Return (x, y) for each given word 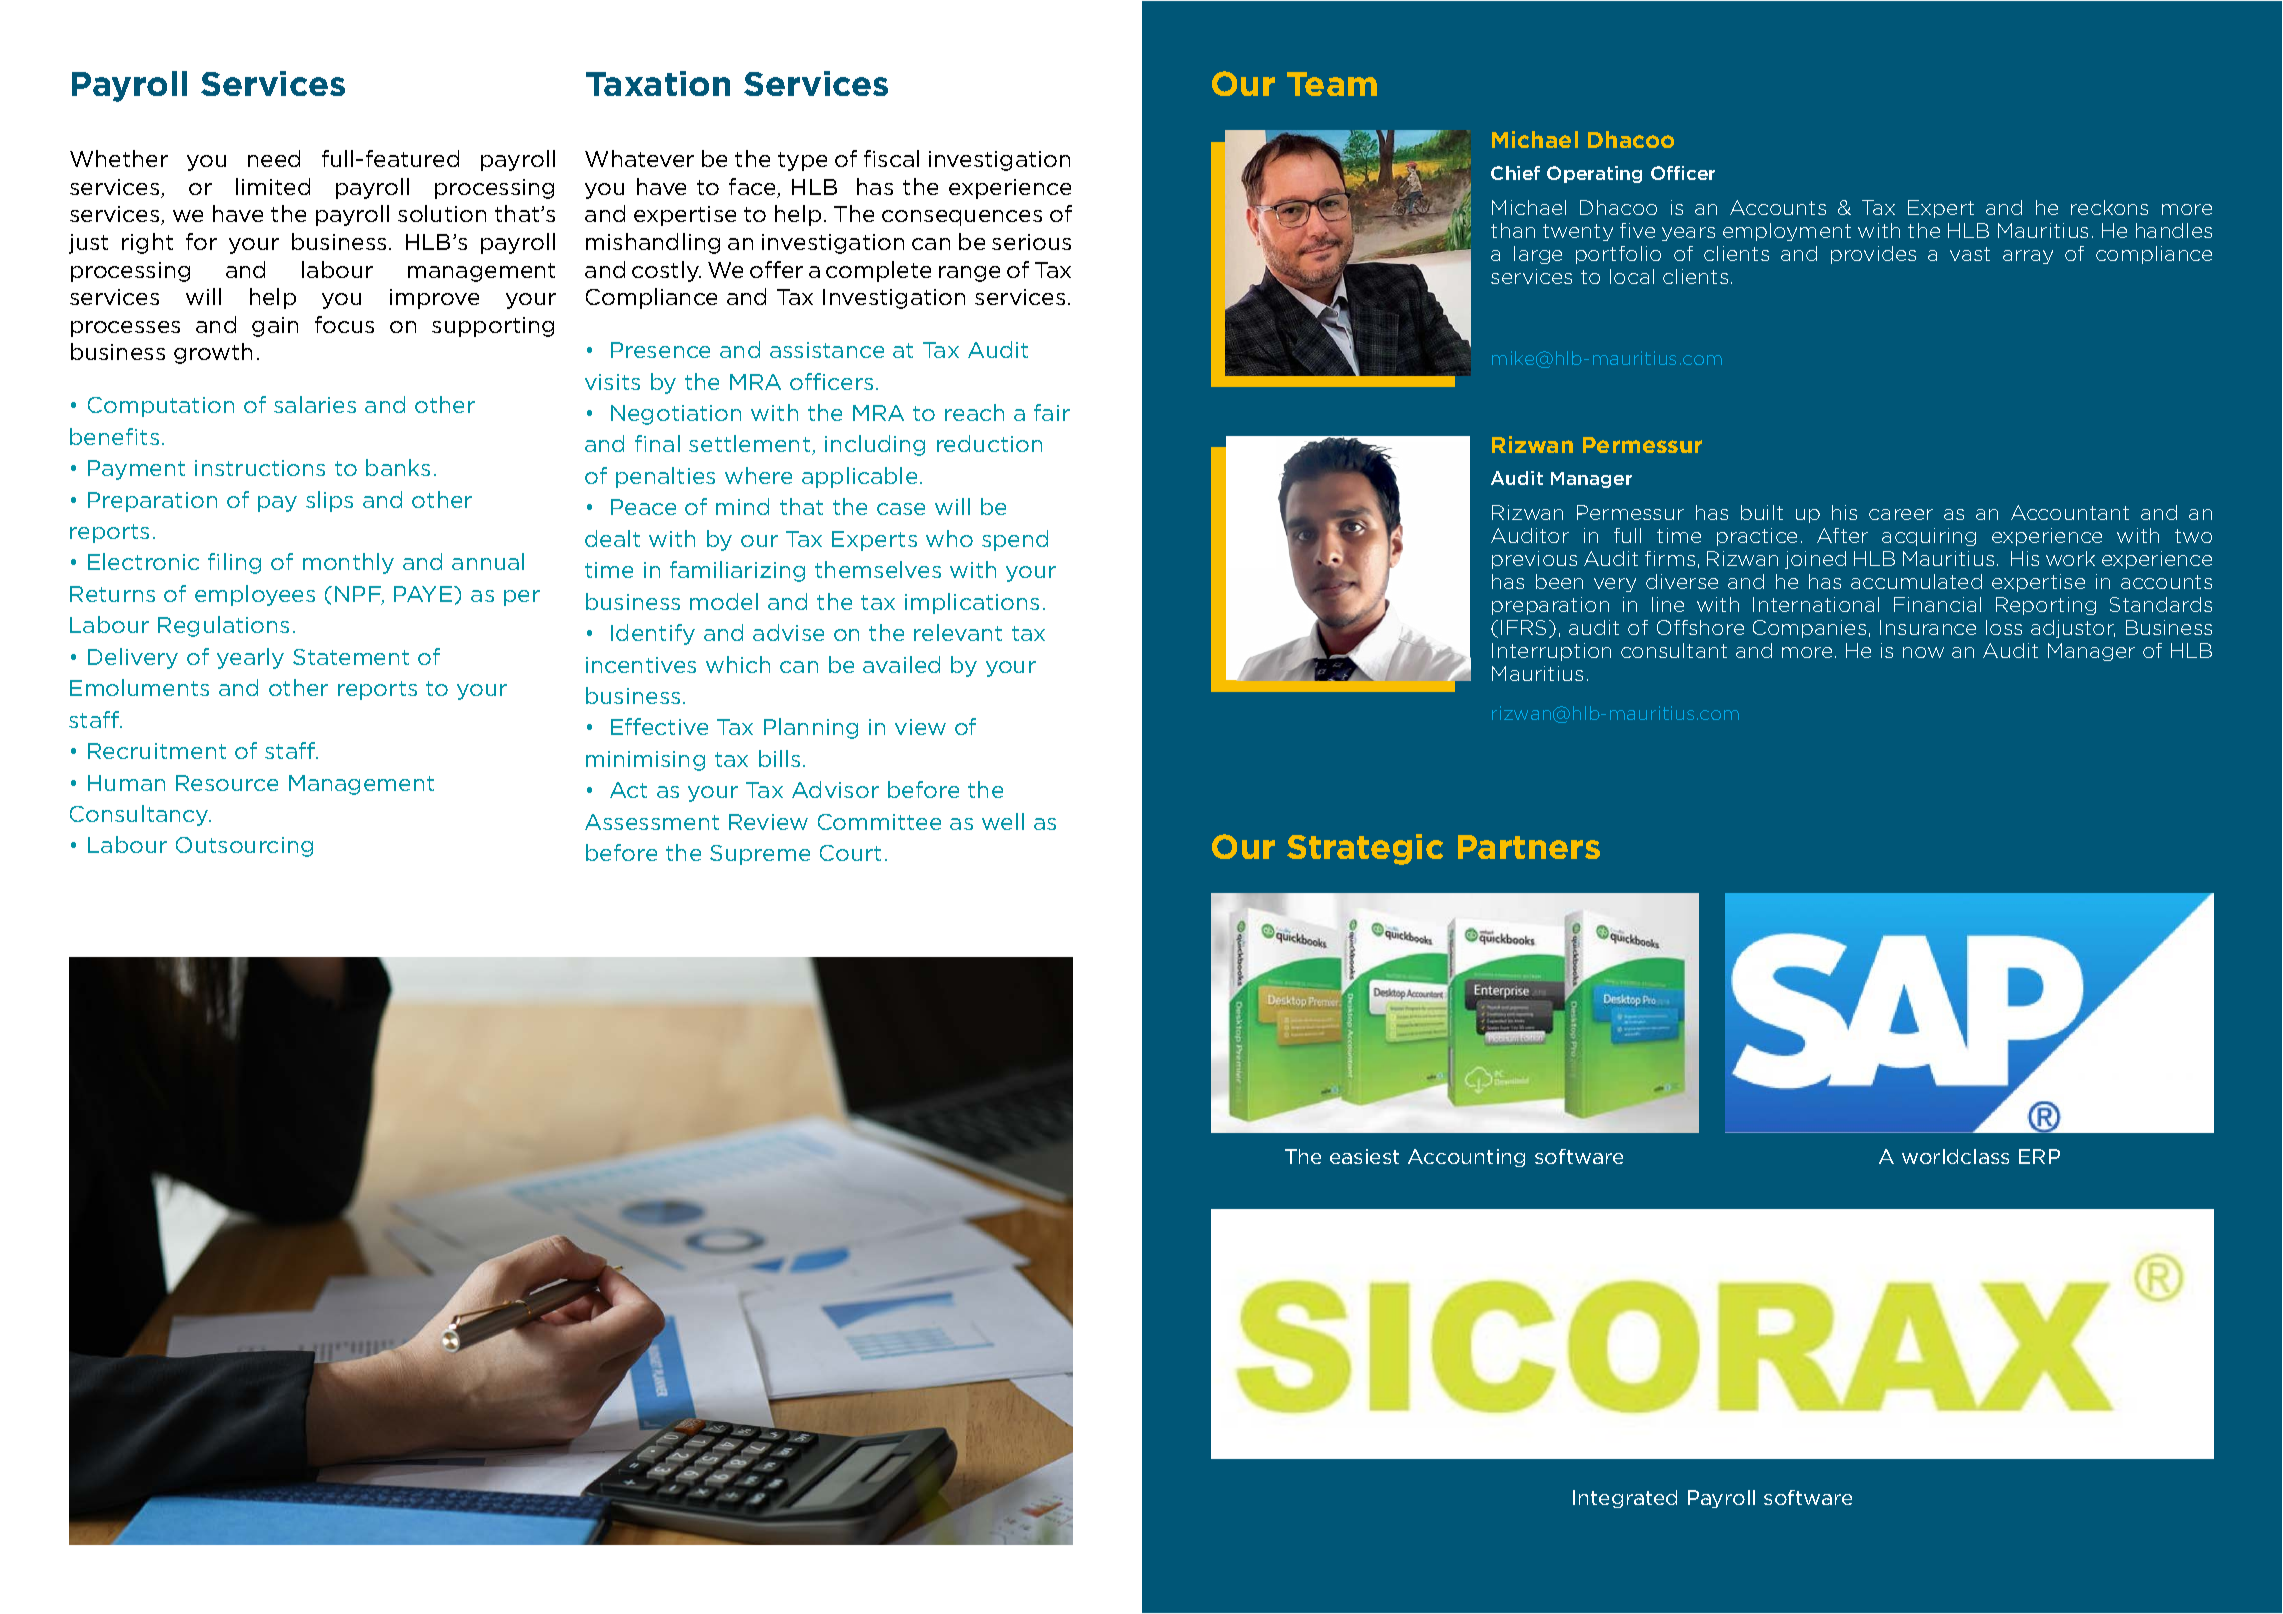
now (1923, 652)
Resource (227, 783)
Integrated (1625, 1499)
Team (1332, 84)
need (274, 158)
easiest (1364, 1156)
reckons (2109, 207)
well (1003, 821)
